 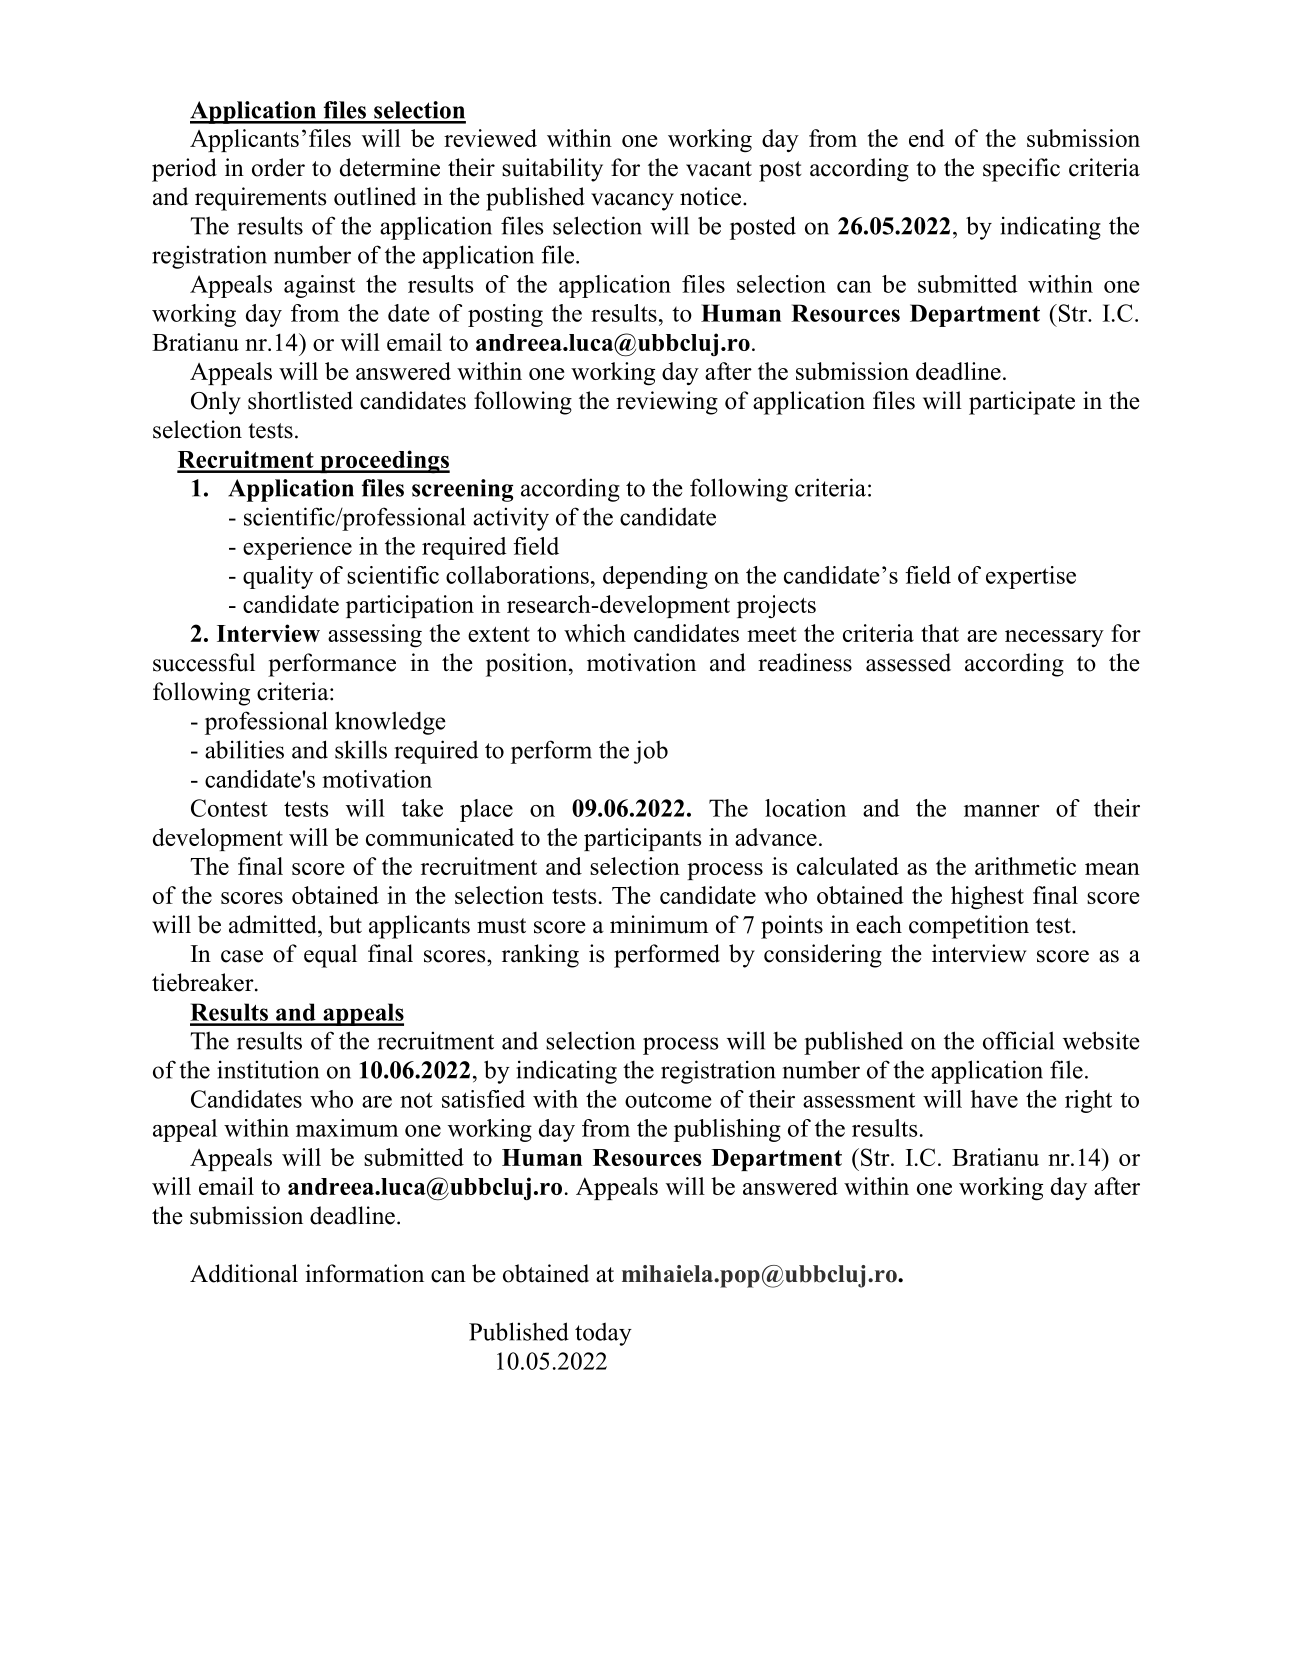 What do you see at coordinates (659, 924) in the screenshot?
I see `minimum` at bounding box center [659, 924].
